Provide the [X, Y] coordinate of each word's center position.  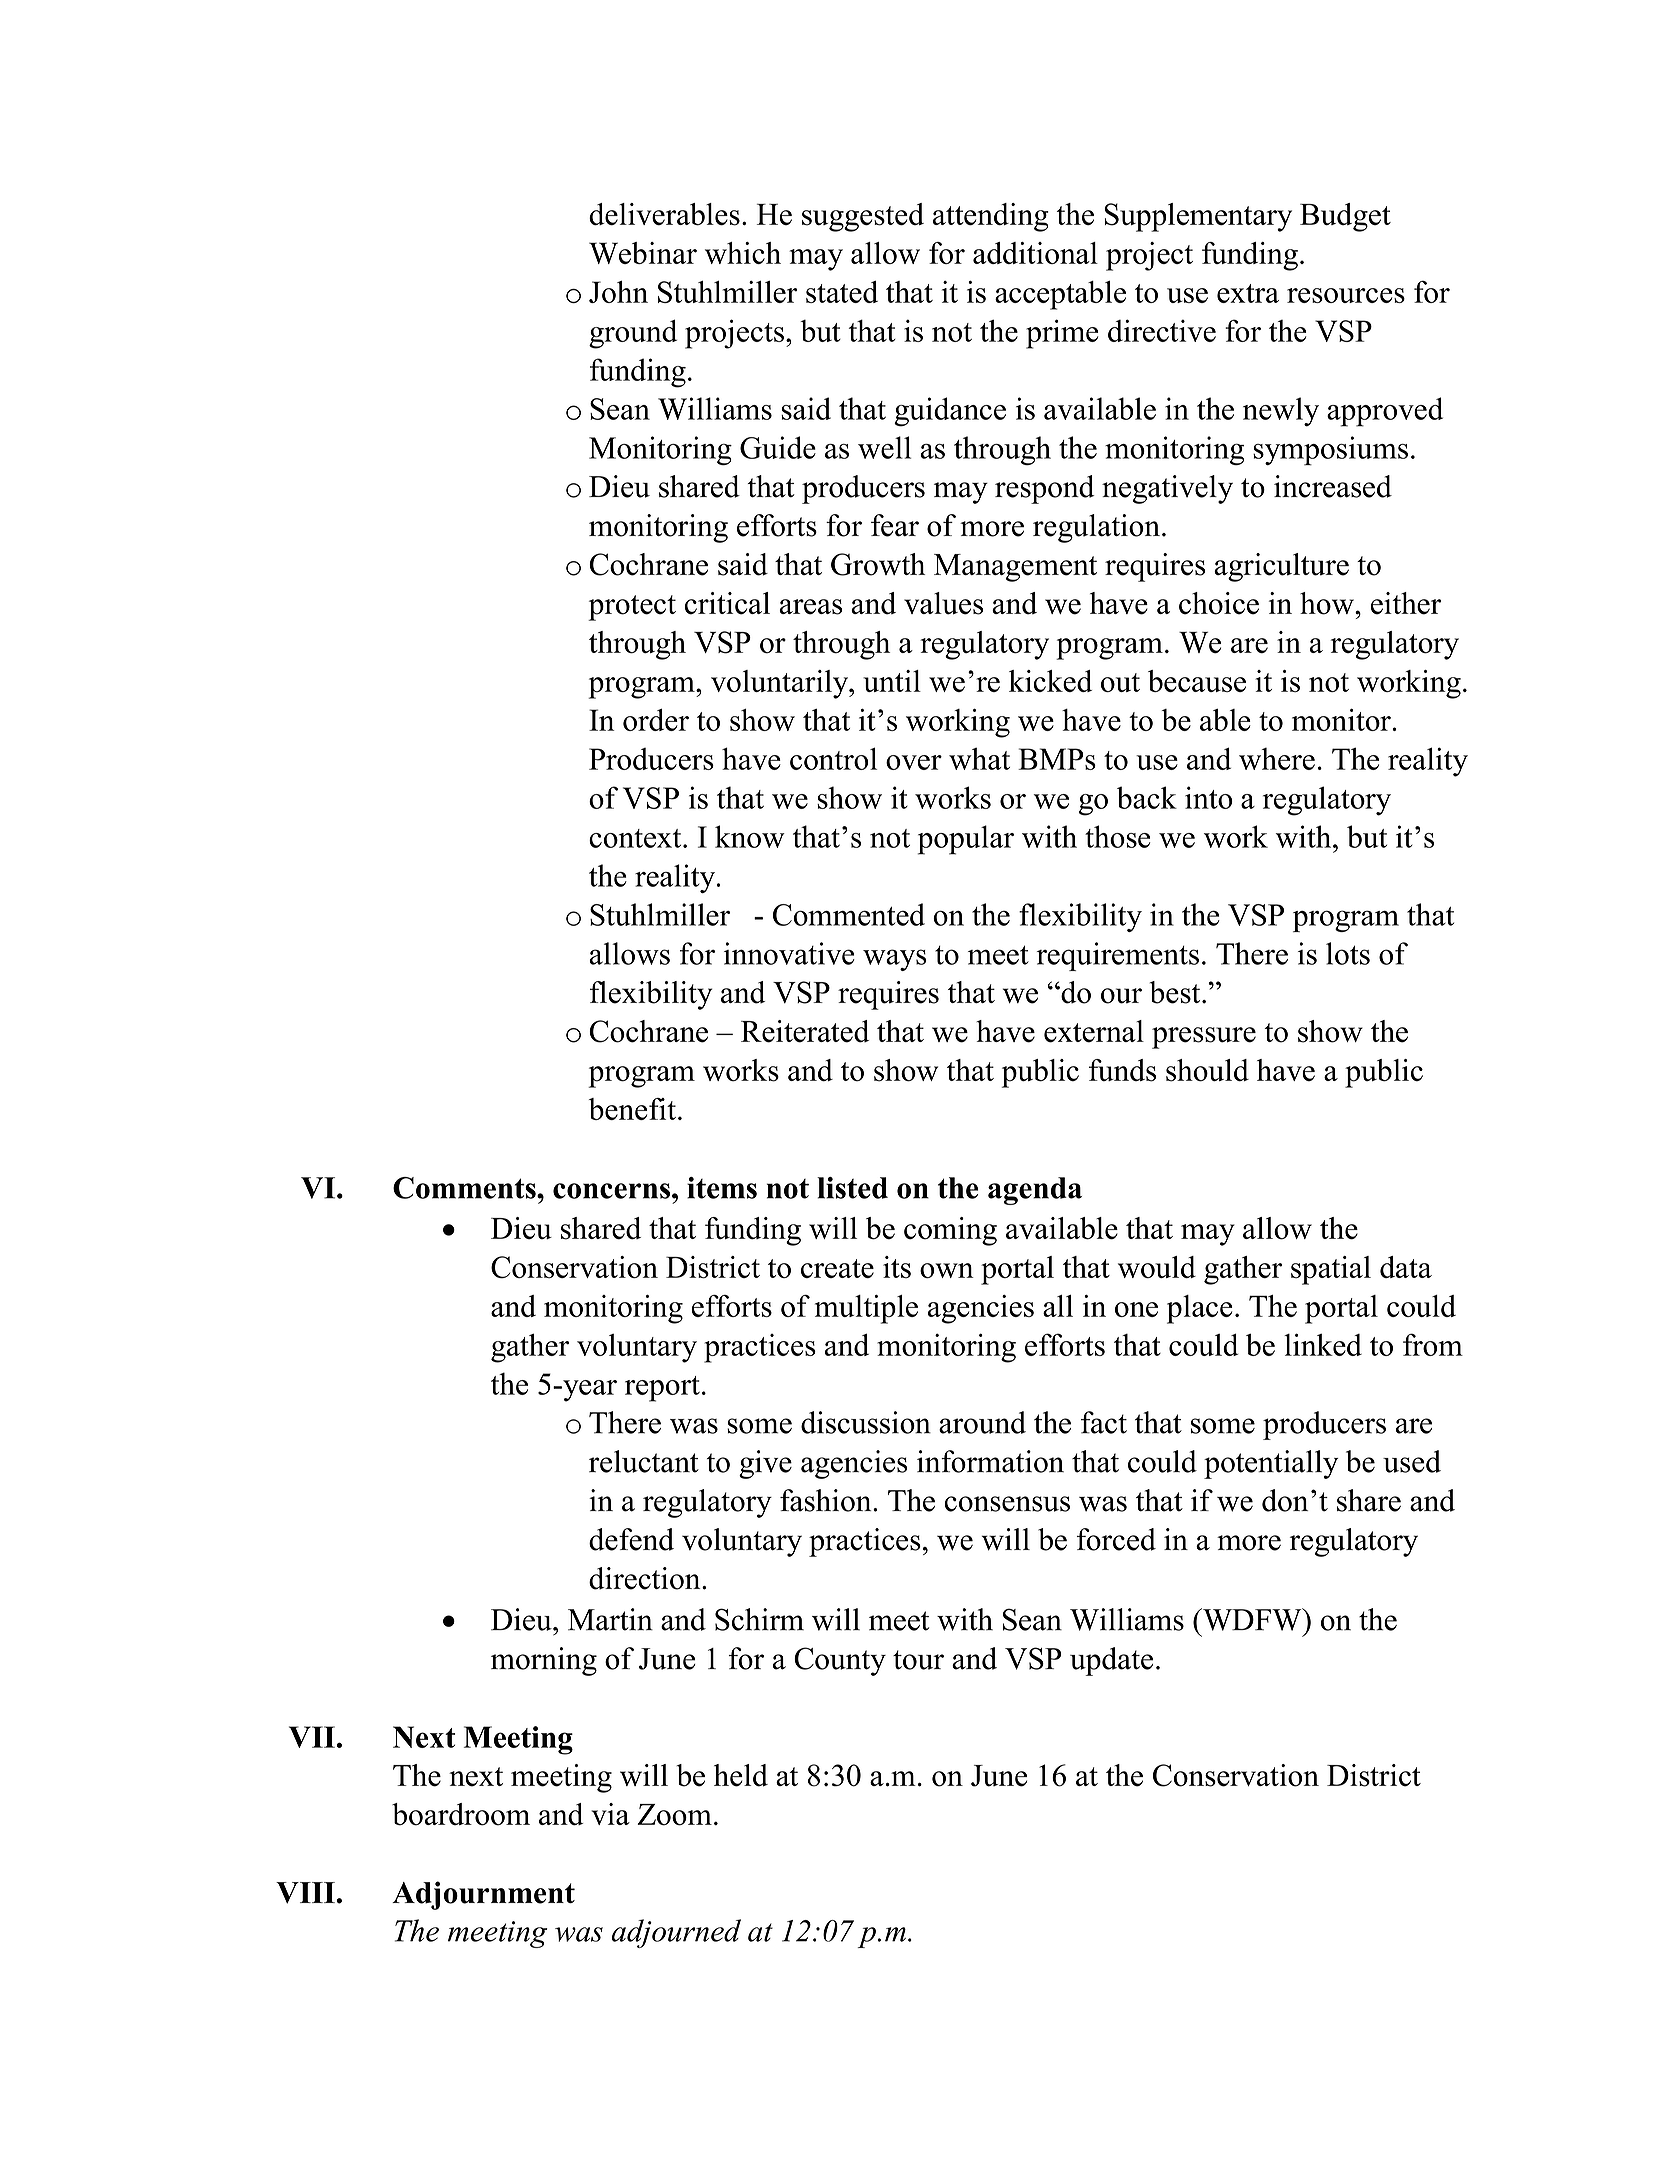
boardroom [461, 1814]
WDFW [1252, 1619]
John [618, 292]
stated [842, 292]
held [741, 1775]
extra [1248, 293]
